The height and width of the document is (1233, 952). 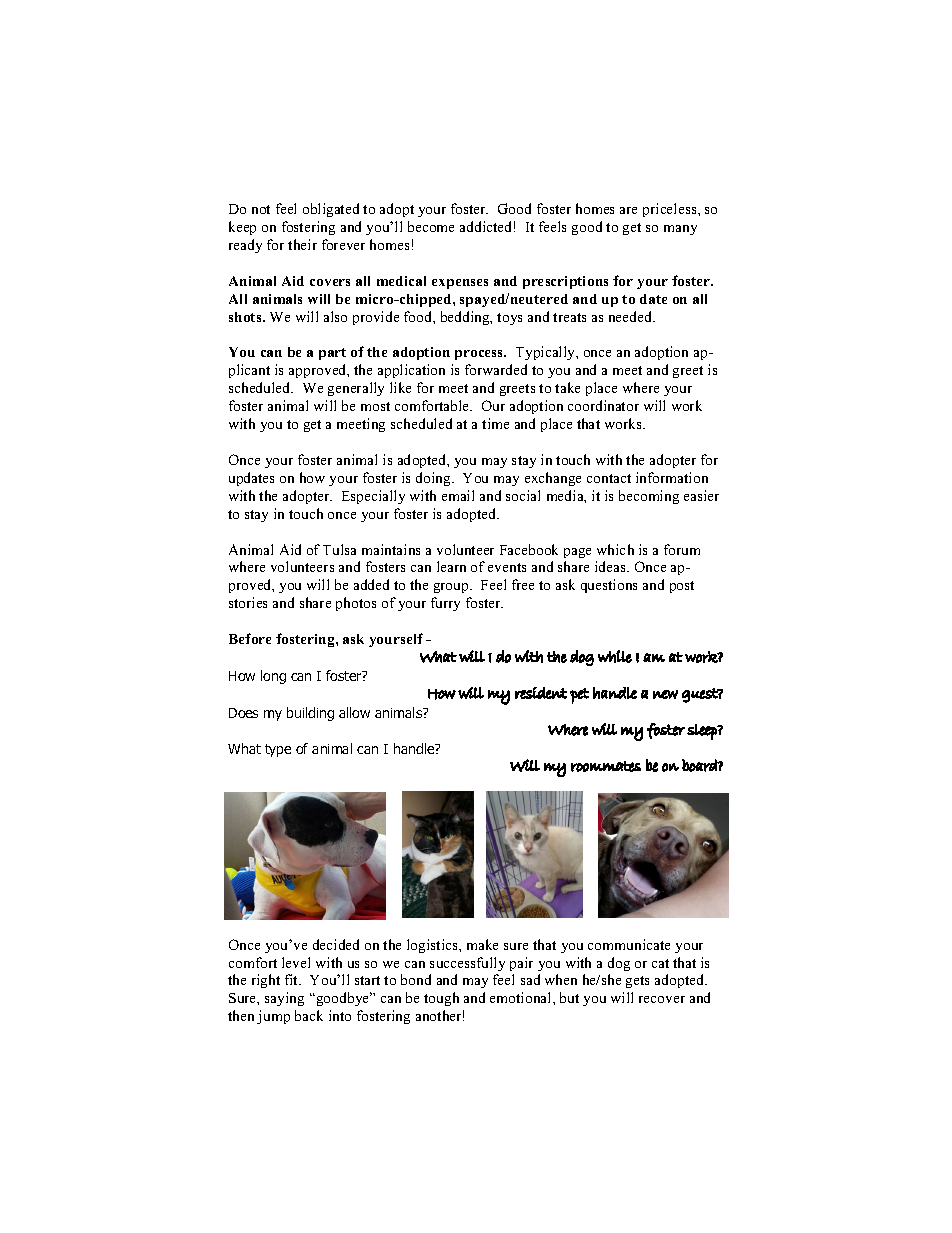 What do you see at coordinates (680, 230) in the document?
I see `many` at bounding box center [680, 230].
